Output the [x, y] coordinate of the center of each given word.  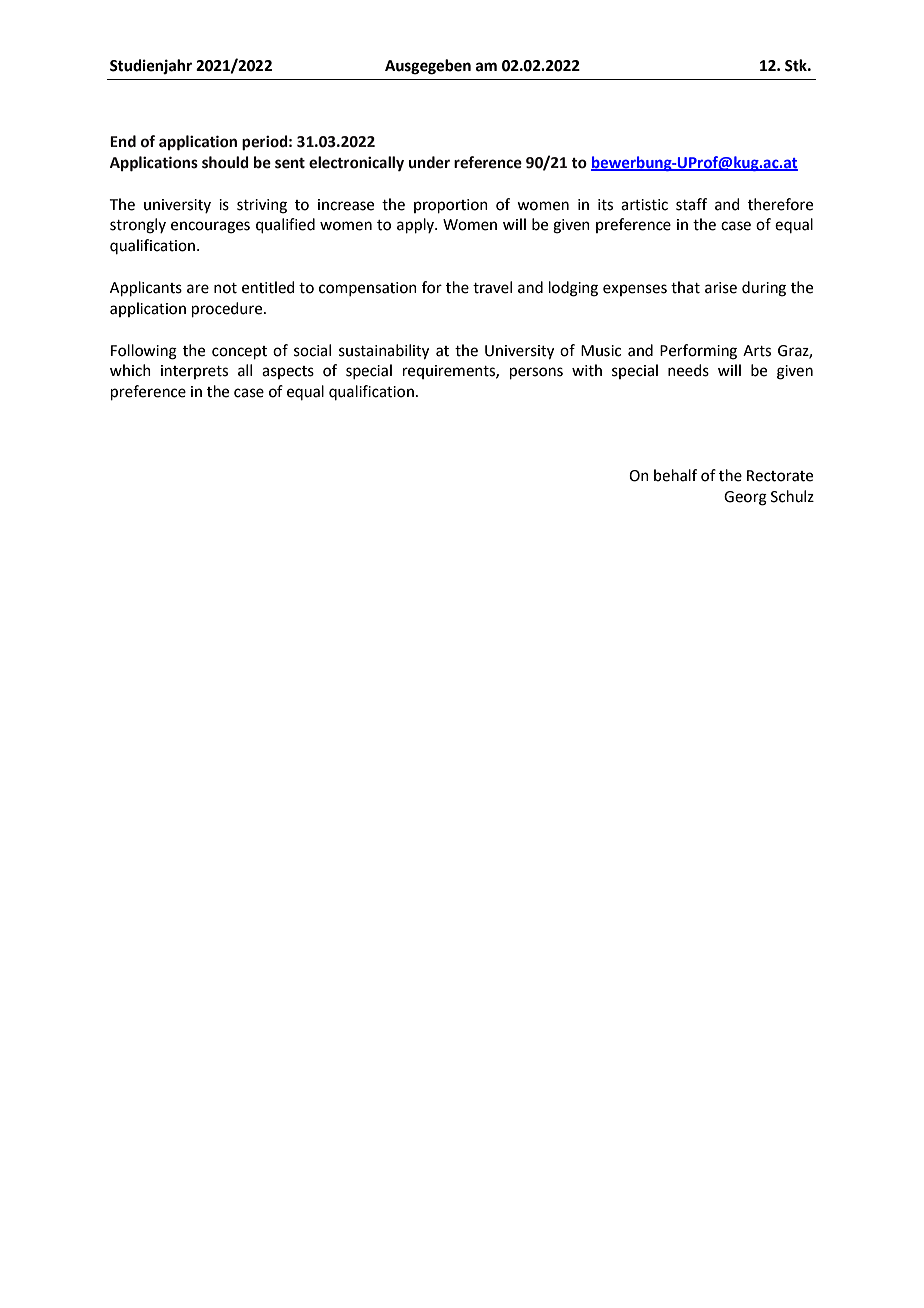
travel [492, 287]
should [225, 162]
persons [536, 373]
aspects [288, 372]
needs [688, 370]
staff [691, 204]
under [429, 162]
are [198, 289]
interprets [194, 372]
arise [721, 288]
